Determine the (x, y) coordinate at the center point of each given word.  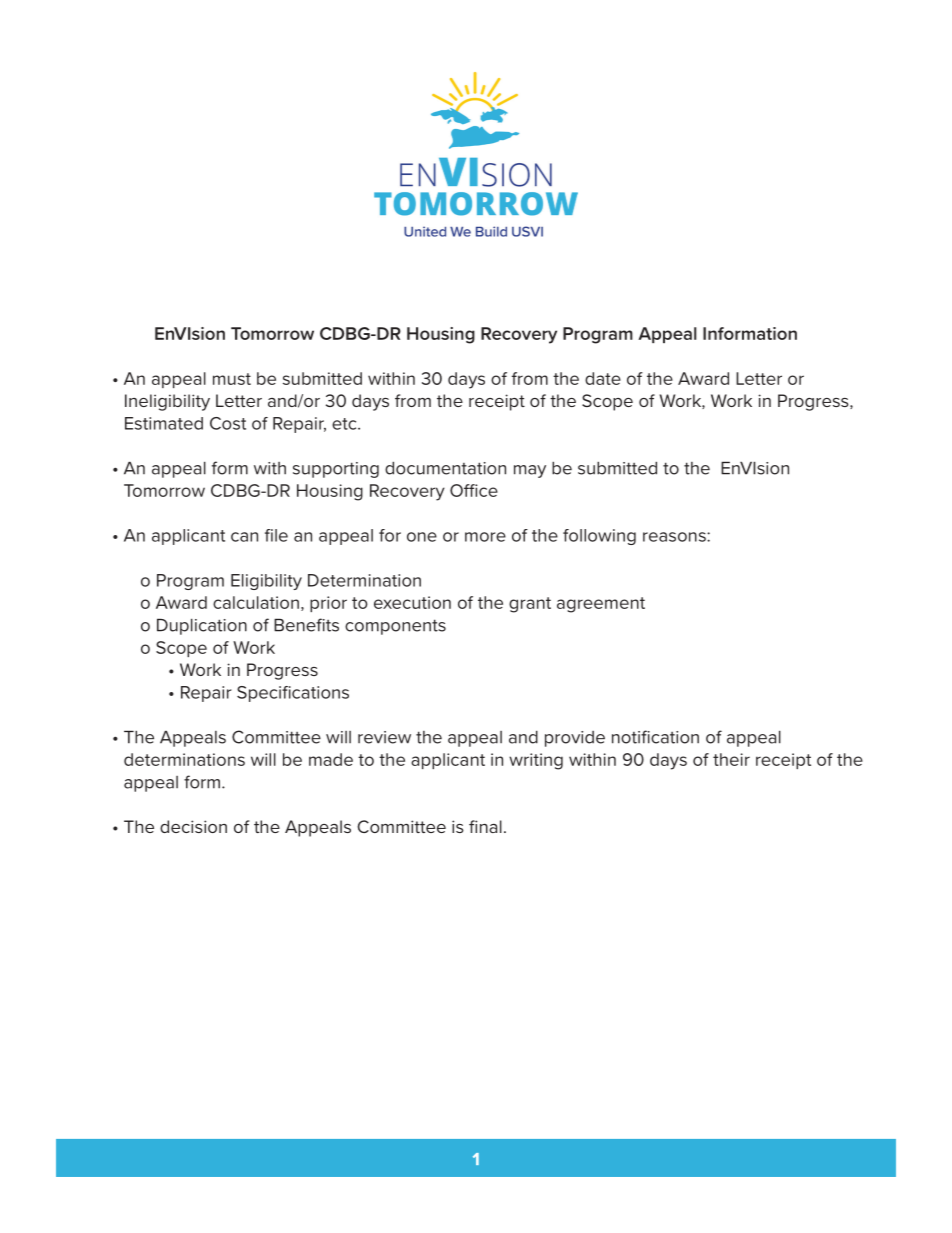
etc (345, 424)
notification (655, 737)
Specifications (293, 694)
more (485, 537)
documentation (445, 468)
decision (193, 826)
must (232, 379)
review (384, 737)
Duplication (202, 627)
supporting (336, 470)
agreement (601, 605)
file (276, 535)
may (530, 471)
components (395, 627)
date (603, 378)
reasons (675, 537)
